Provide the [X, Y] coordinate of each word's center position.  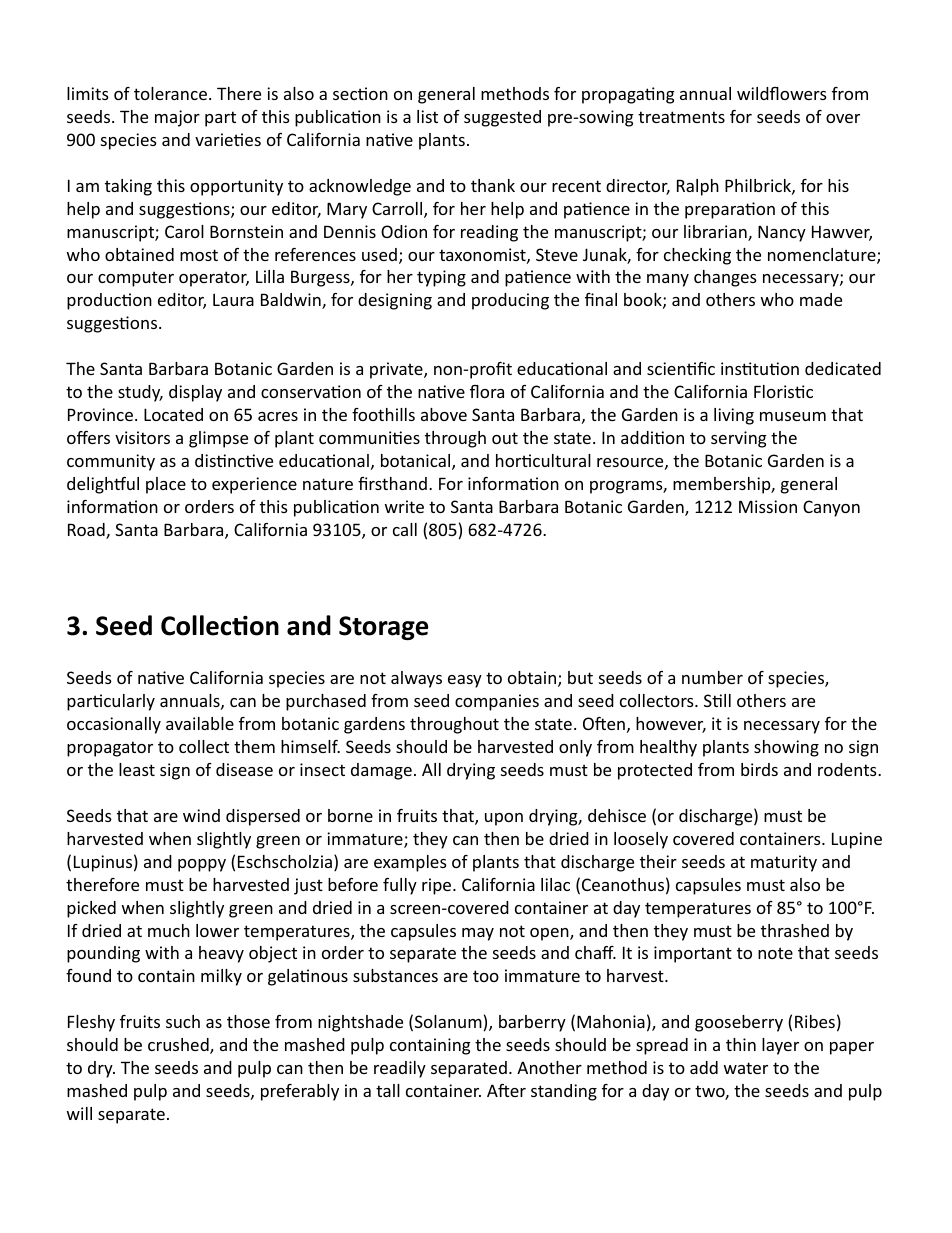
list [427, 116]
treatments [681, 117]
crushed [179, 1046]
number [712, 677]
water [746, 1068]
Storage [383, 628]
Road [87, 531]
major [177, 118]
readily [400, 1069]
